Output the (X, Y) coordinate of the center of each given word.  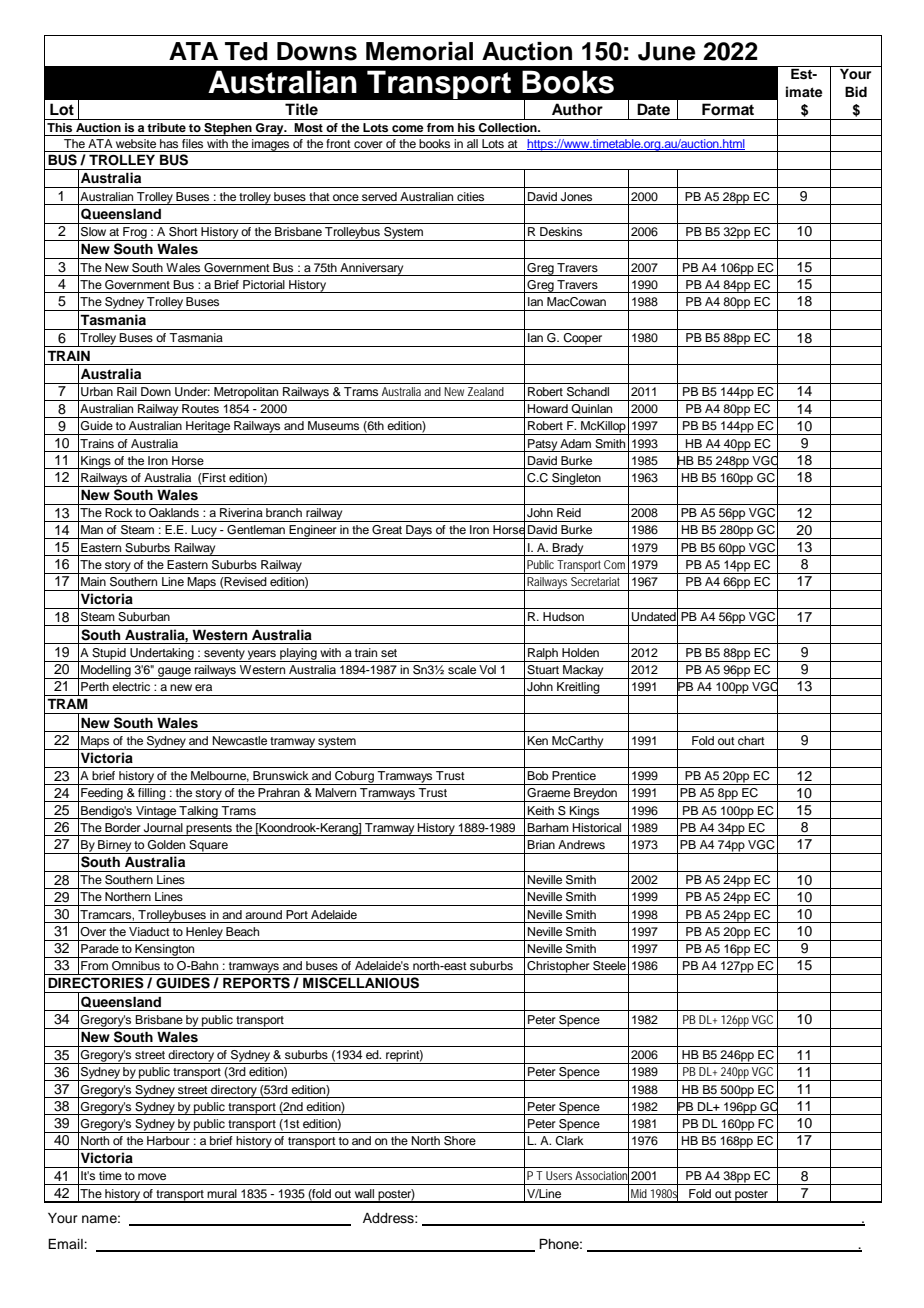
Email (66, 1243)
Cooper (583, 340)
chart (751, 740)
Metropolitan (246, 394)
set (389, 653)
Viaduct (149, 931)
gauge (174, 673)
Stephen (228, 129)
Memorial (419, 51)
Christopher (558, 968)
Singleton (576, 480)
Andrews (581, 844)
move (152, 1176)
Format (728, 109)
